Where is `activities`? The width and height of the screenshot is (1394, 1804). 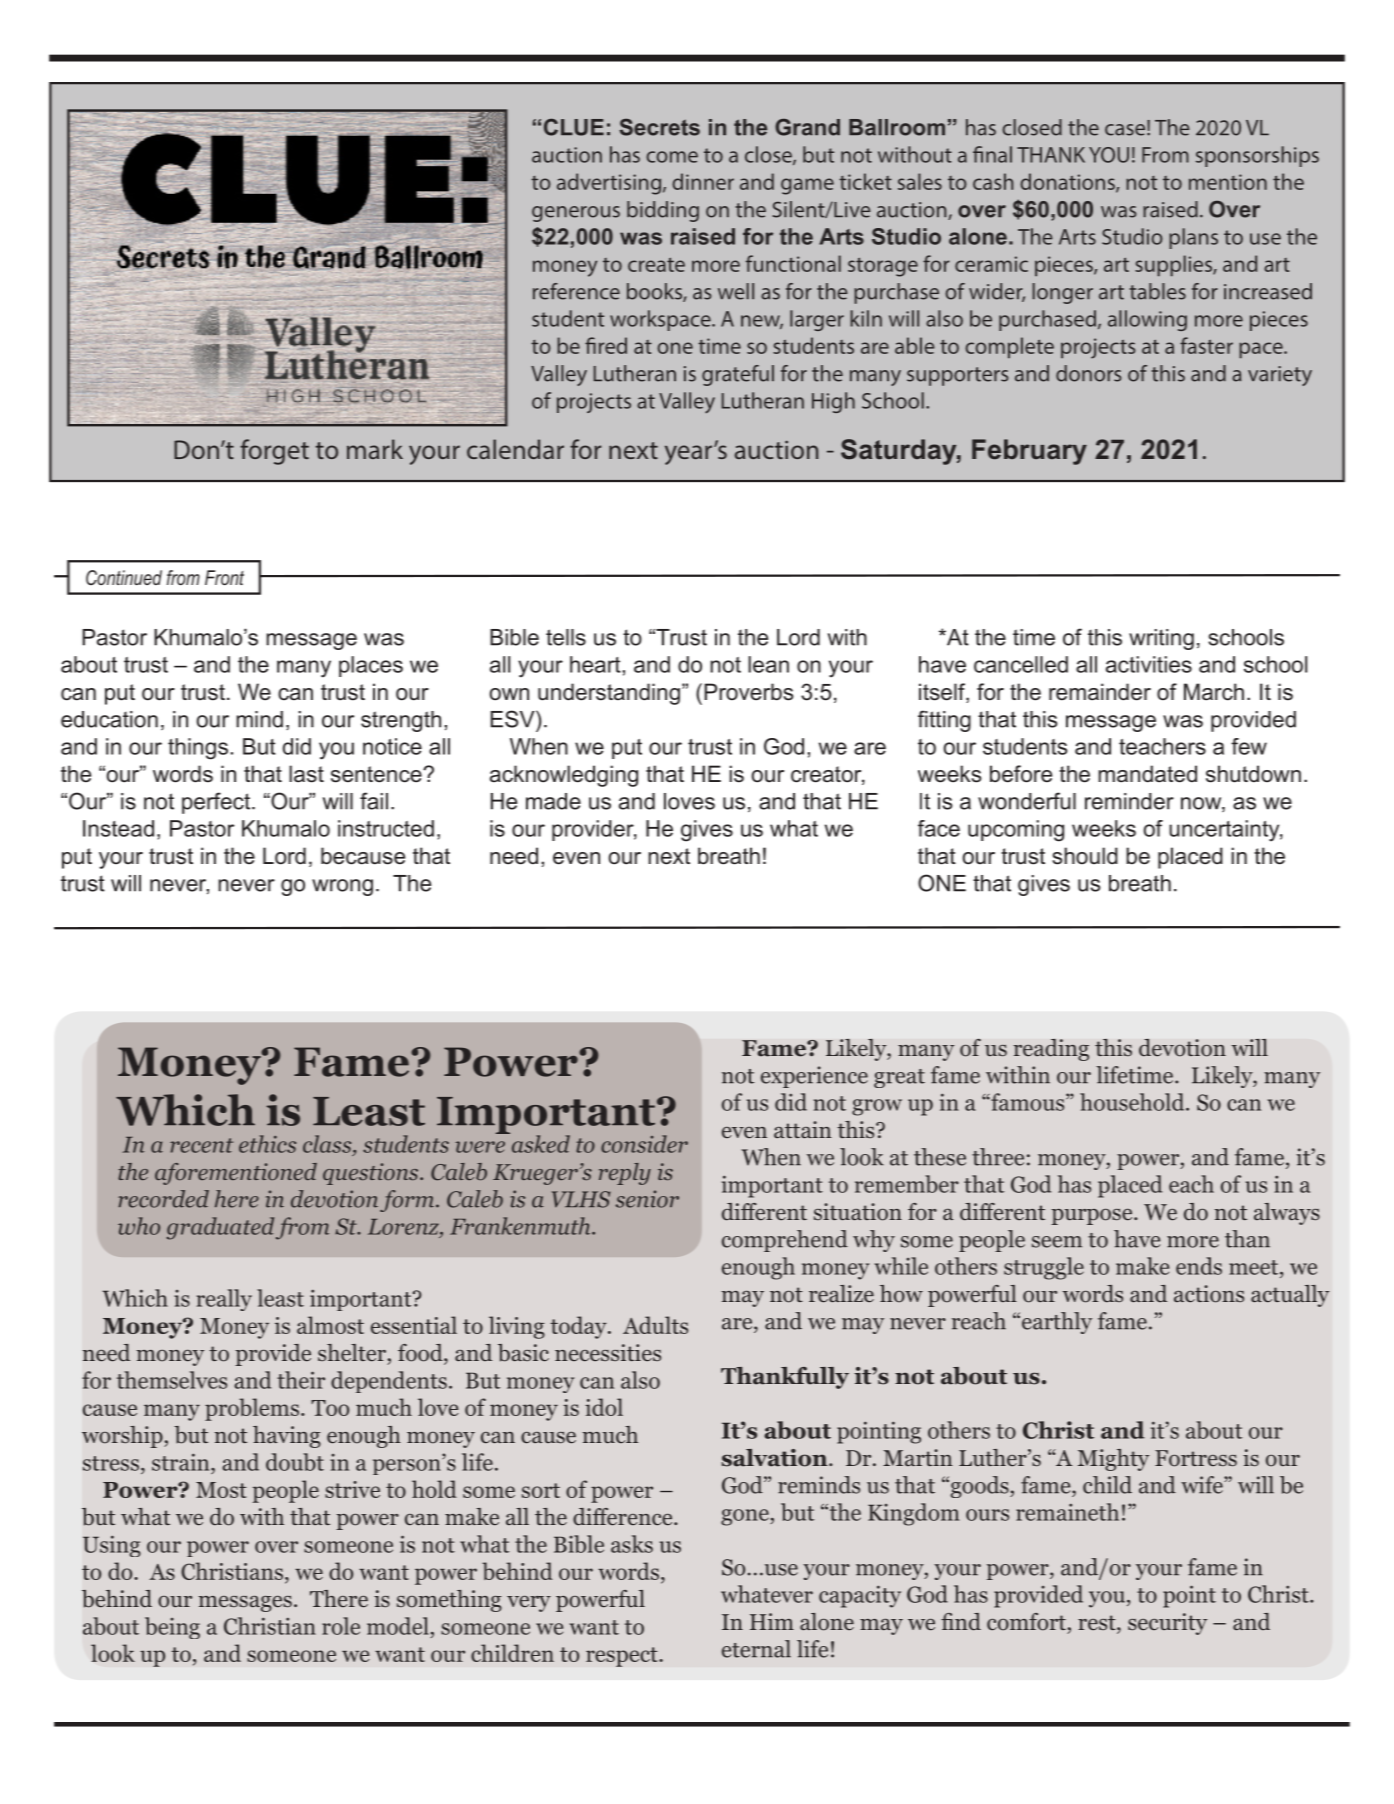 activities is located at coordinates (1149, 664).
